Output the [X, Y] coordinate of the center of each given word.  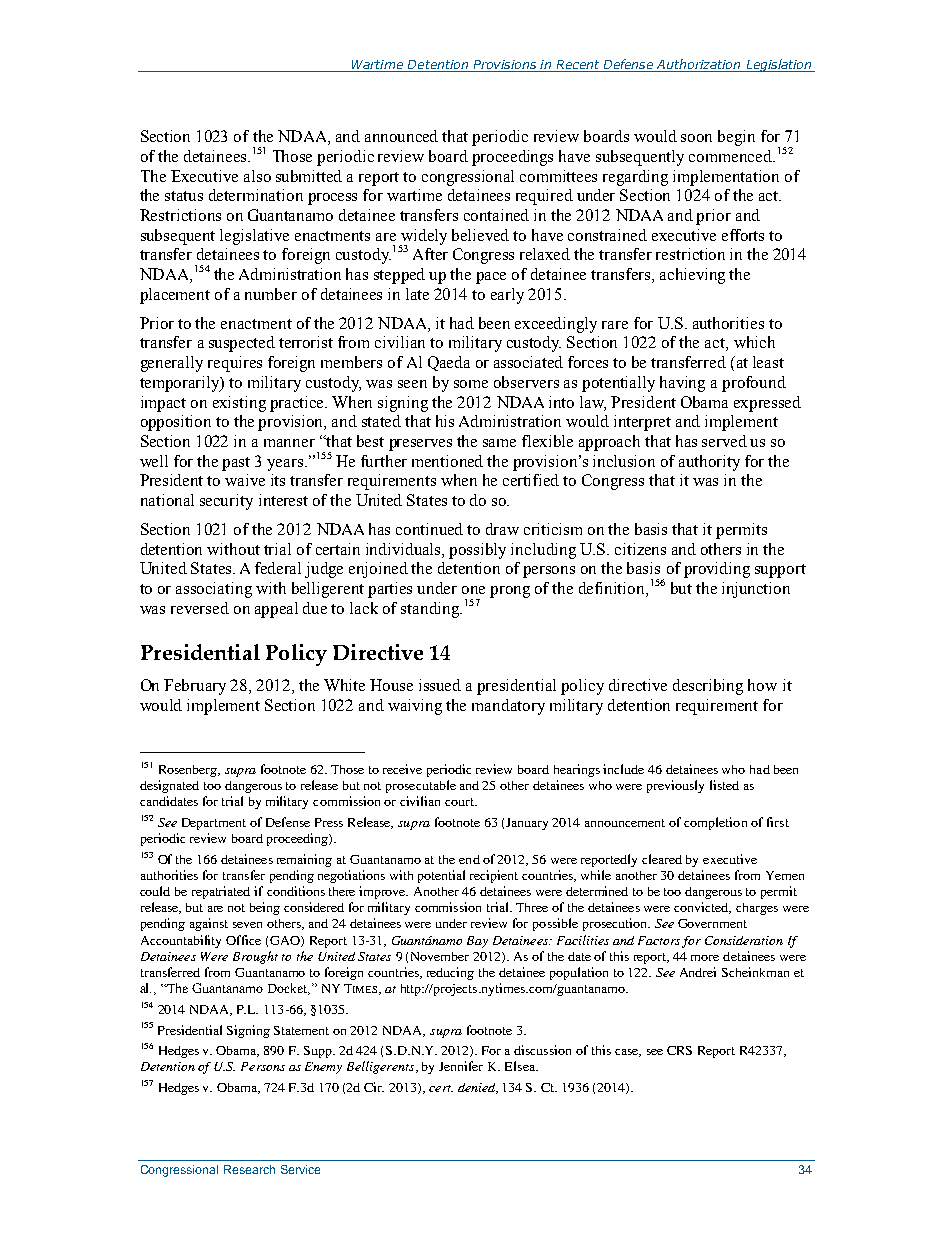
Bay [477, 942]
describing [708, 687]
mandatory [508, 707]
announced [401, 136]
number [271, 294]
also [257, 176]
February [195, 687]
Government [712, 923]
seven [247, 925]
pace [491, 278]
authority [709, 463]
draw [502, 529]
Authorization [698, 64]
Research [249, 1169]
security [226, 502]
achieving [692, 276]
